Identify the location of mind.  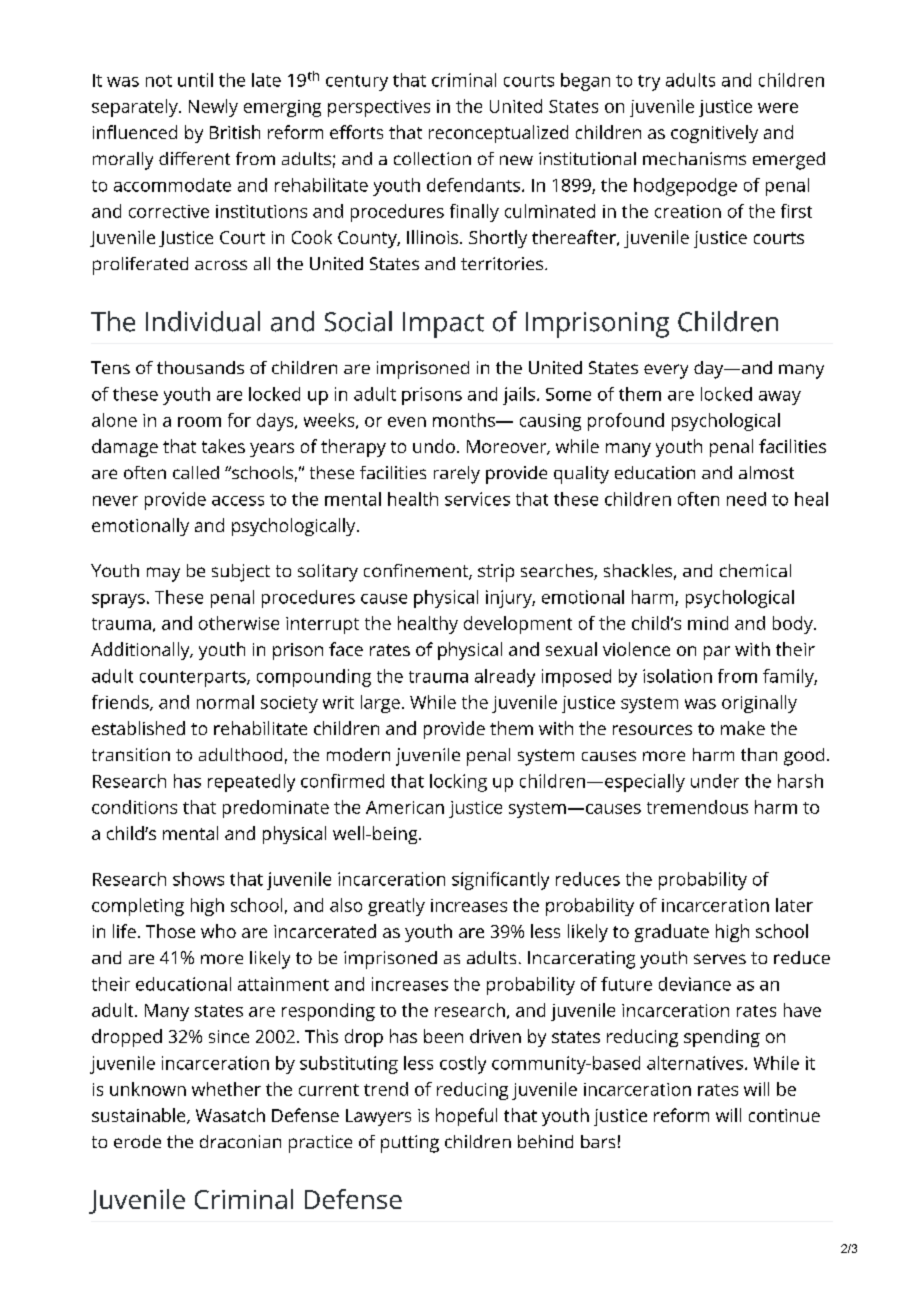
(708, 623).
